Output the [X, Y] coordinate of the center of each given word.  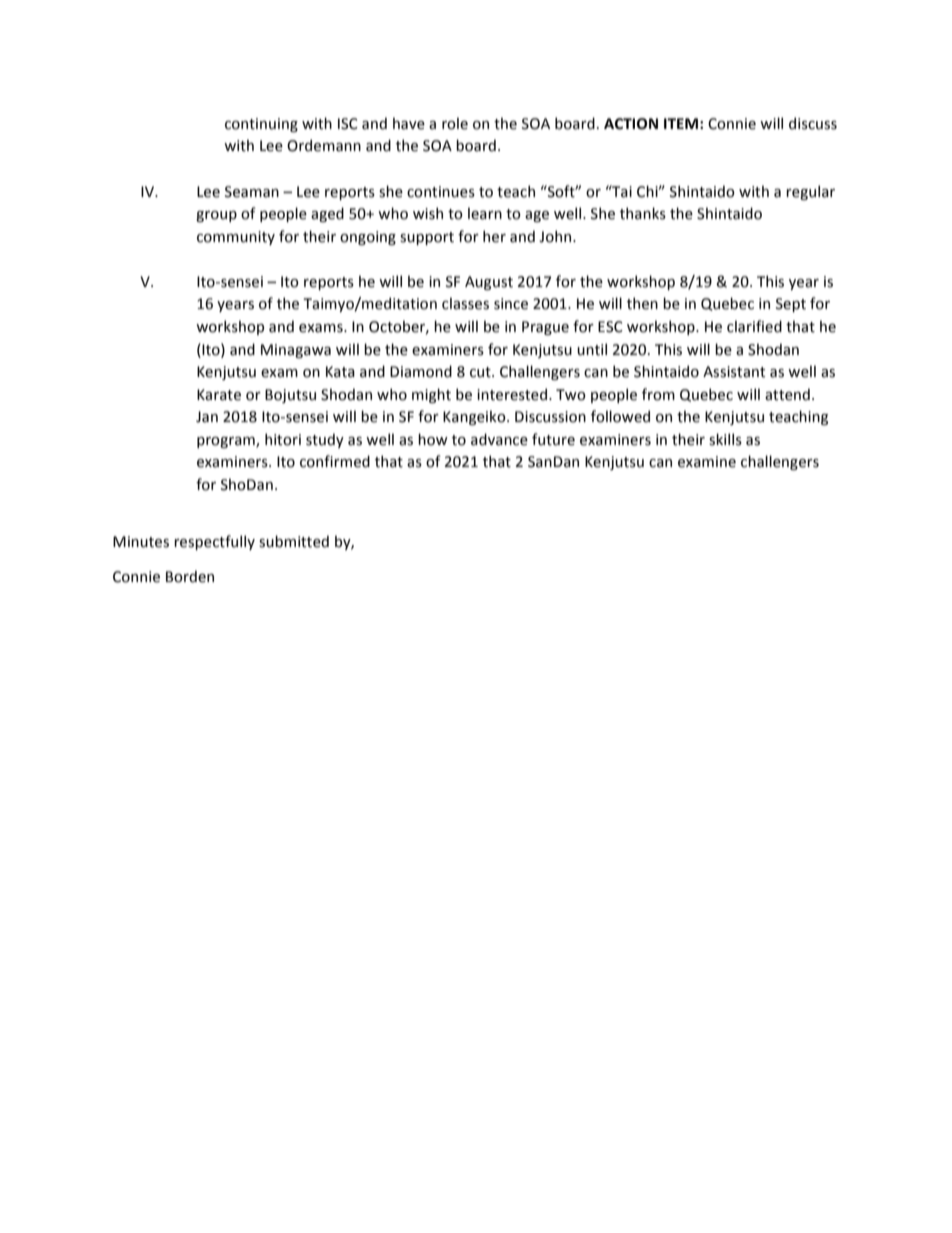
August [489, 283]
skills [725, 439]
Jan [207, 417]
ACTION [631, 124]
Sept [791, 305]
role [455, 123]
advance [499, 439]
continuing [261, 125]
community [236, 238]
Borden [190, 576]
